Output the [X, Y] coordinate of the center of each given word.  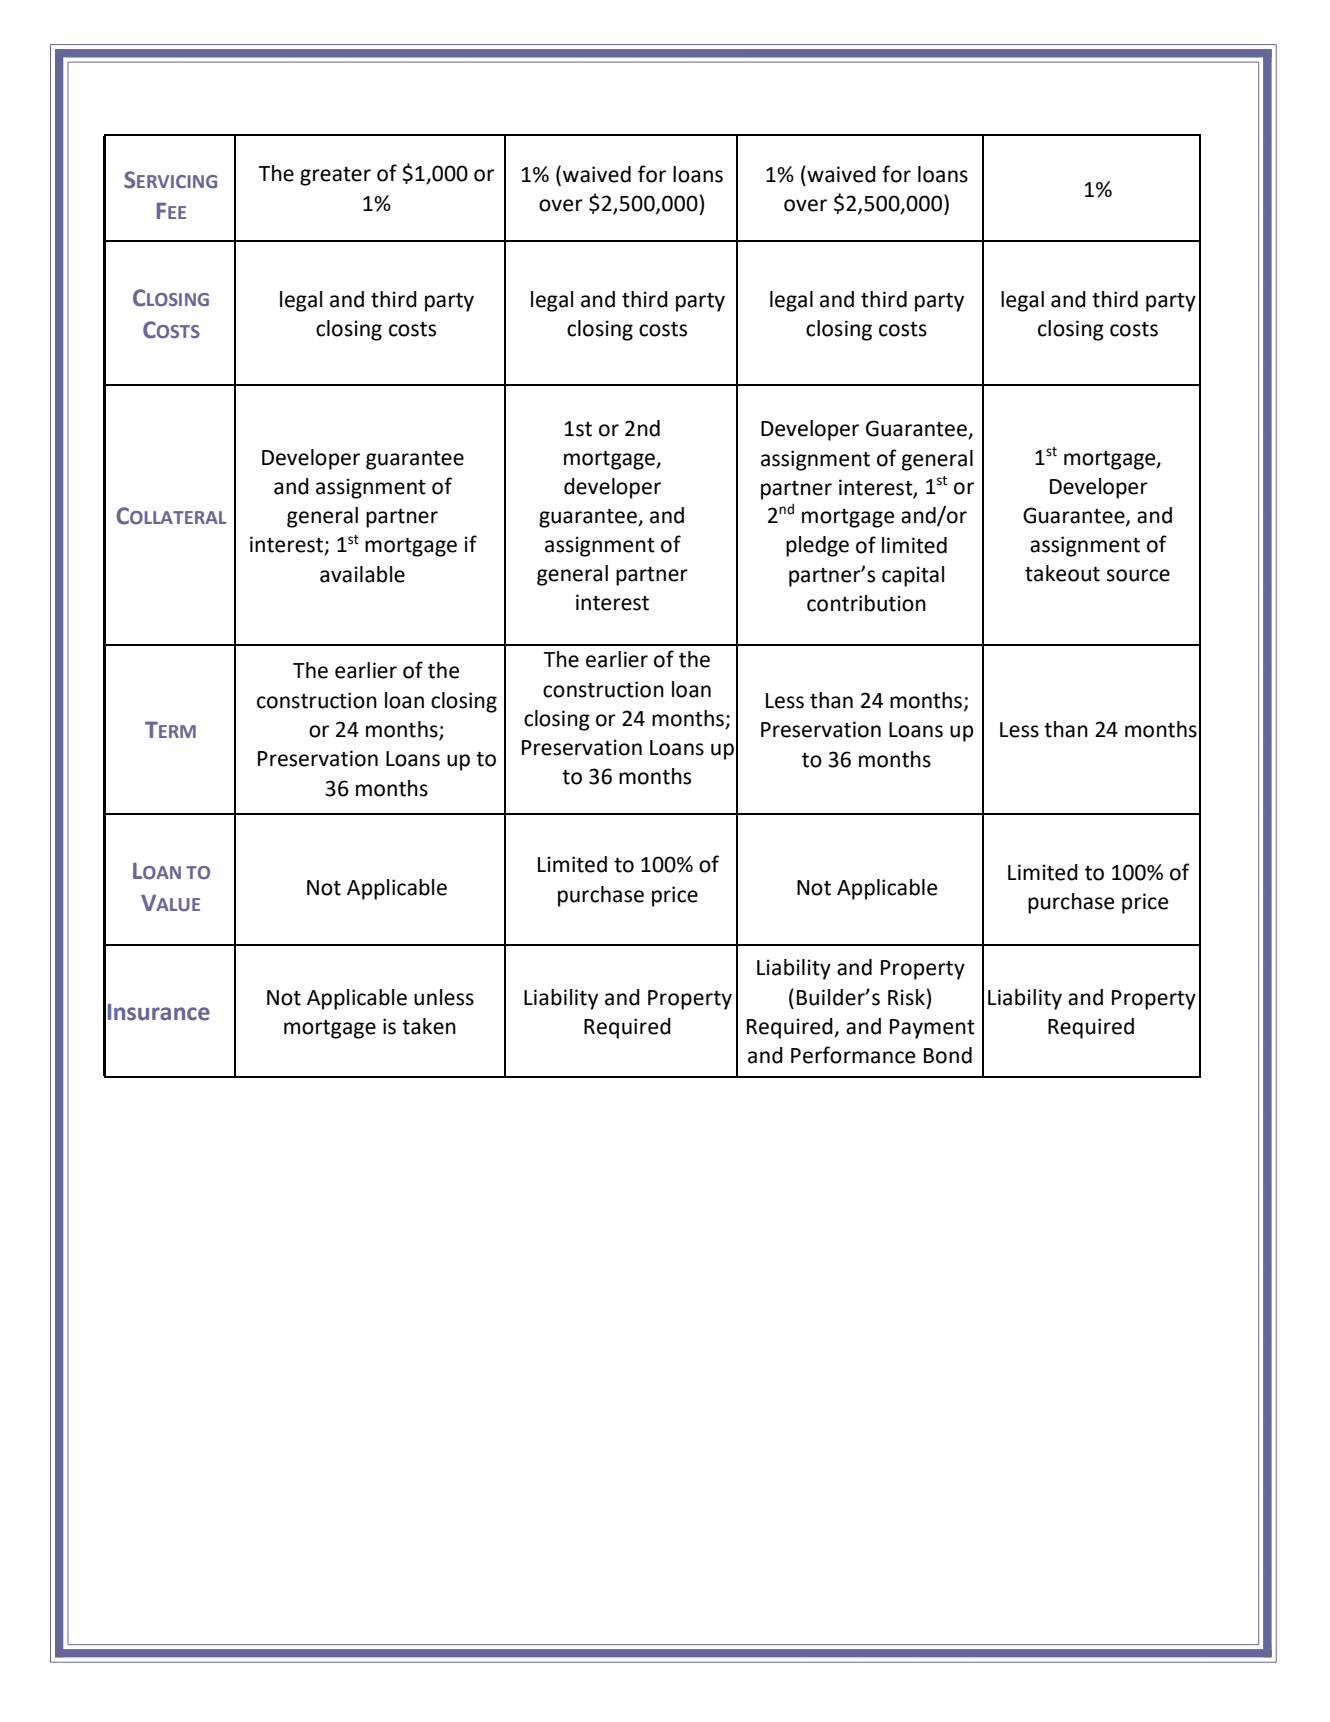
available [362, 574]
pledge [817, 546]
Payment [932, 1029]
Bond [948, 1055]
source [1138, 575]
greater [335, 176]
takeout [1062, 573]
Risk [906, 997]
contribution [866, 603]
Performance [853, 1055]
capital [913, 576]
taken [429, 1026]
